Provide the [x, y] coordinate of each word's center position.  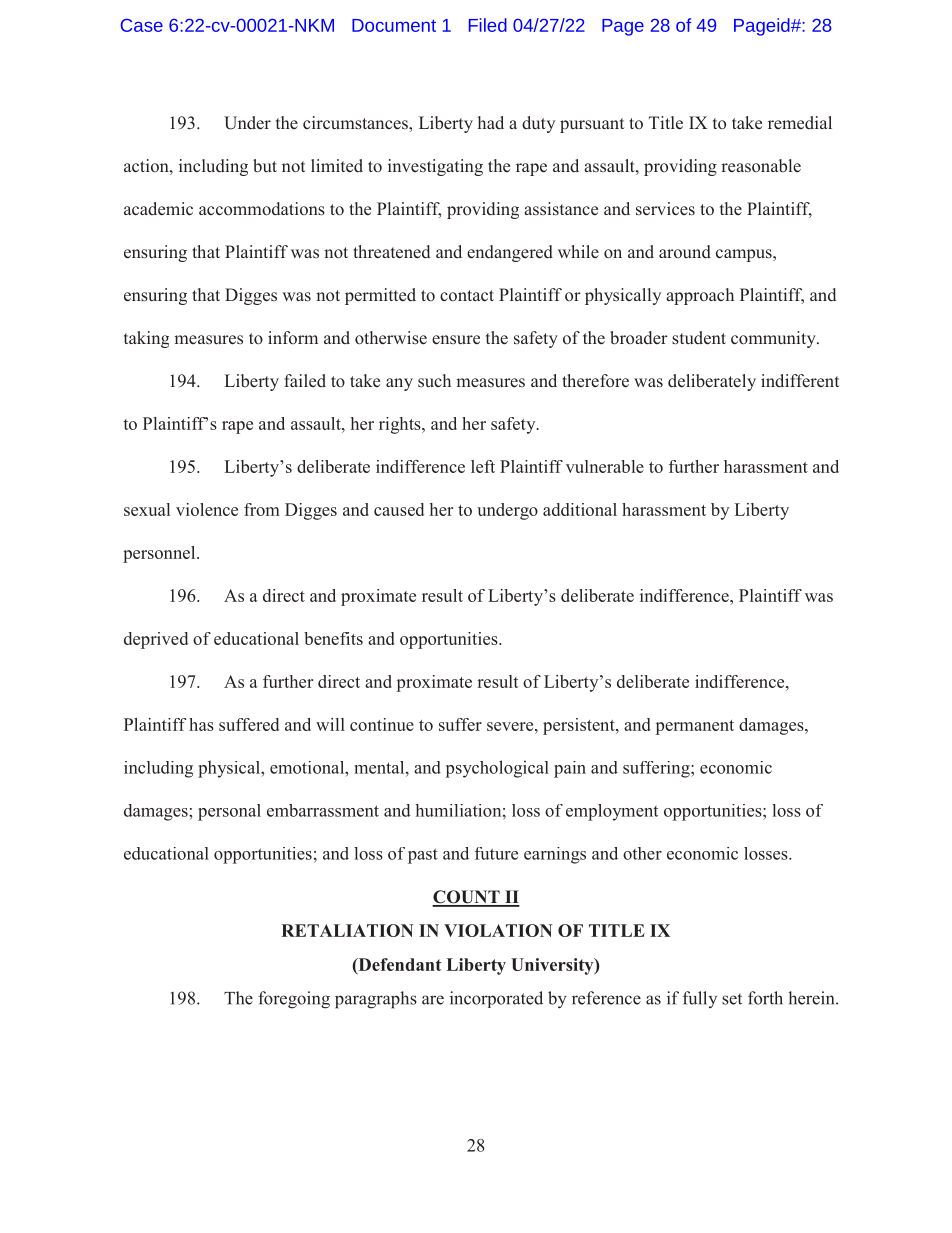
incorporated [496, 999]
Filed [488, 25]
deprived [156, 640]
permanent [695, 727]
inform [293, 337]
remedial [800, 122]
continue [382, 724]
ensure [456, 340]
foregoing [294, 1000]
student [699, 338]
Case [142, 25]
